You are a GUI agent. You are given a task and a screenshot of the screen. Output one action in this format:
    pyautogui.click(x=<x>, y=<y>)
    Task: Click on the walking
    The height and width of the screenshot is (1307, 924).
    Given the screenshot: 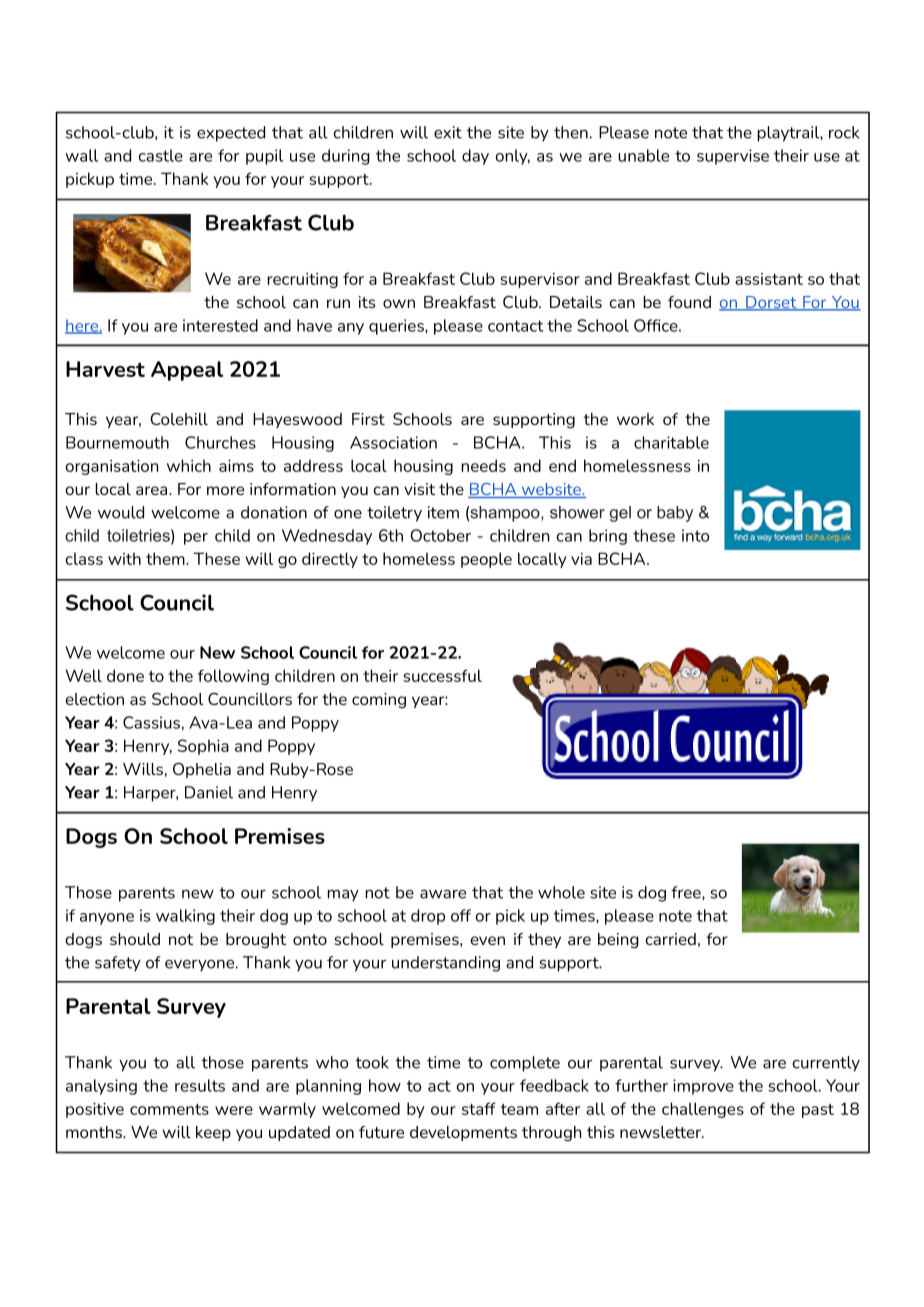 What is the action you would take?
    pyautogui.click(x=185, y=917)
